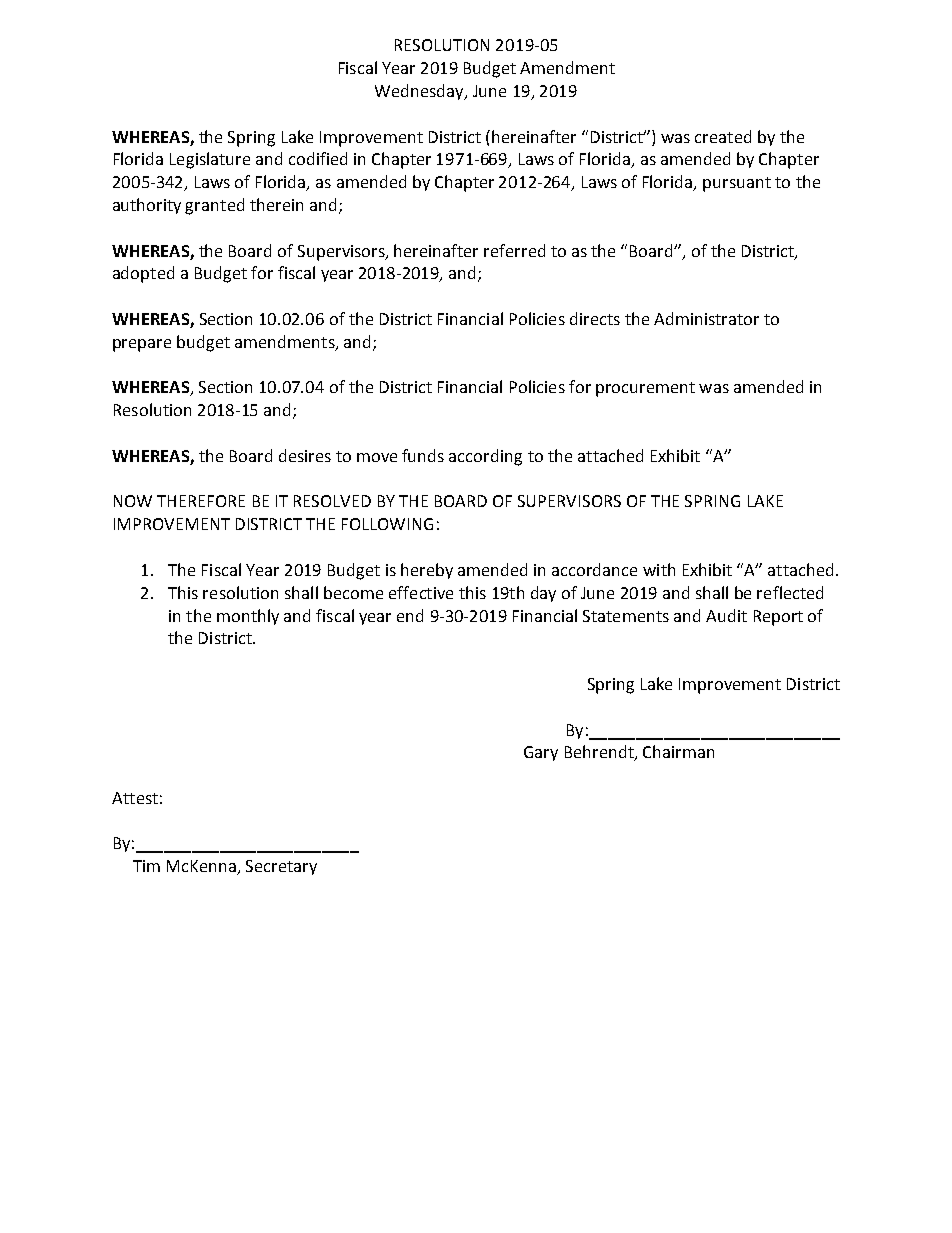 The image size is (952, 1233). What do you see at coordinates (723, 136) in the screenshot?
I see `created` at bounding box center [723, 136].
